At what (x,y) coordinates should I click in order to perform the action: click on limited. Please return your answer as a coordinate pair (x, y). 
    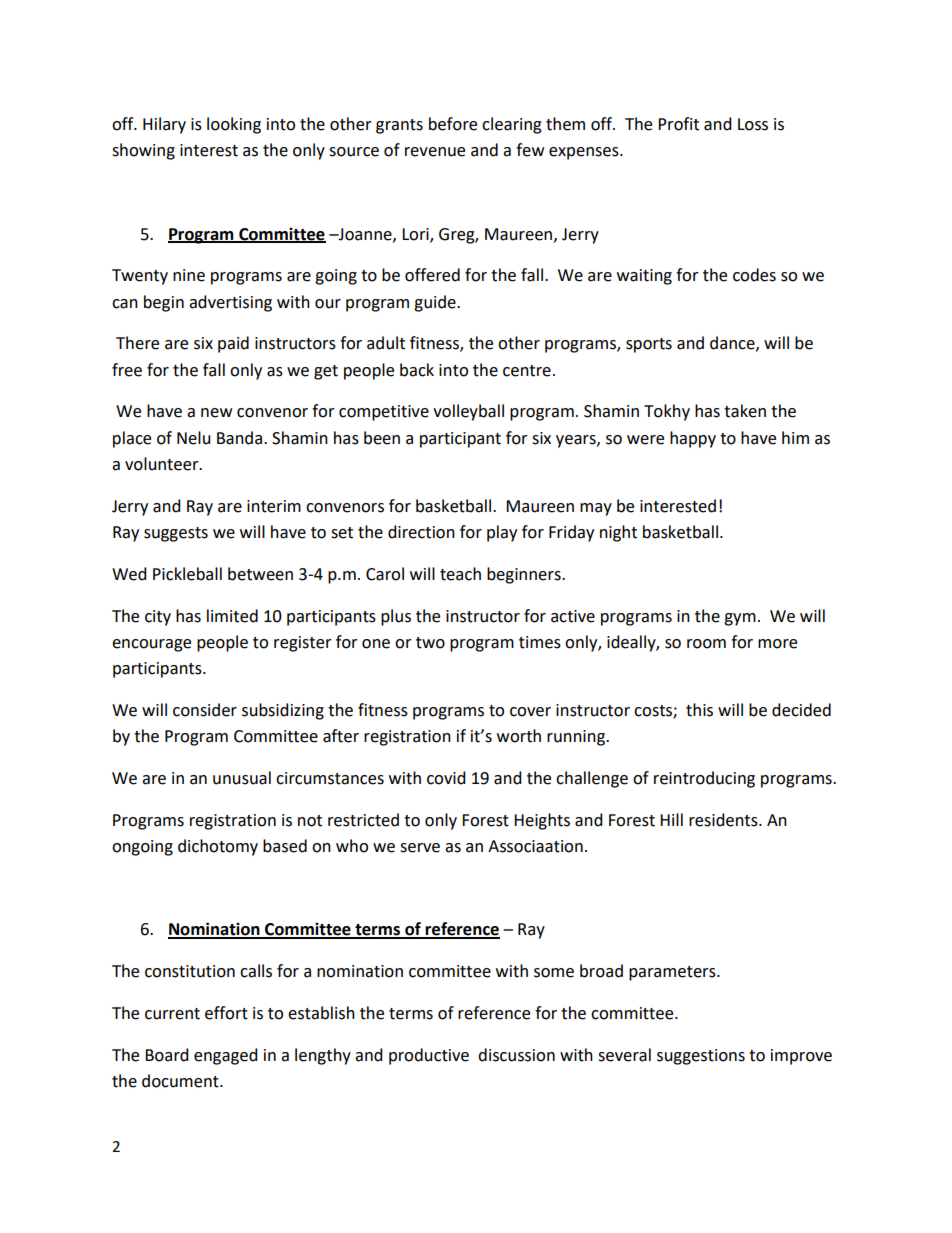
    Looking at the image, I should click on (232, 616).
